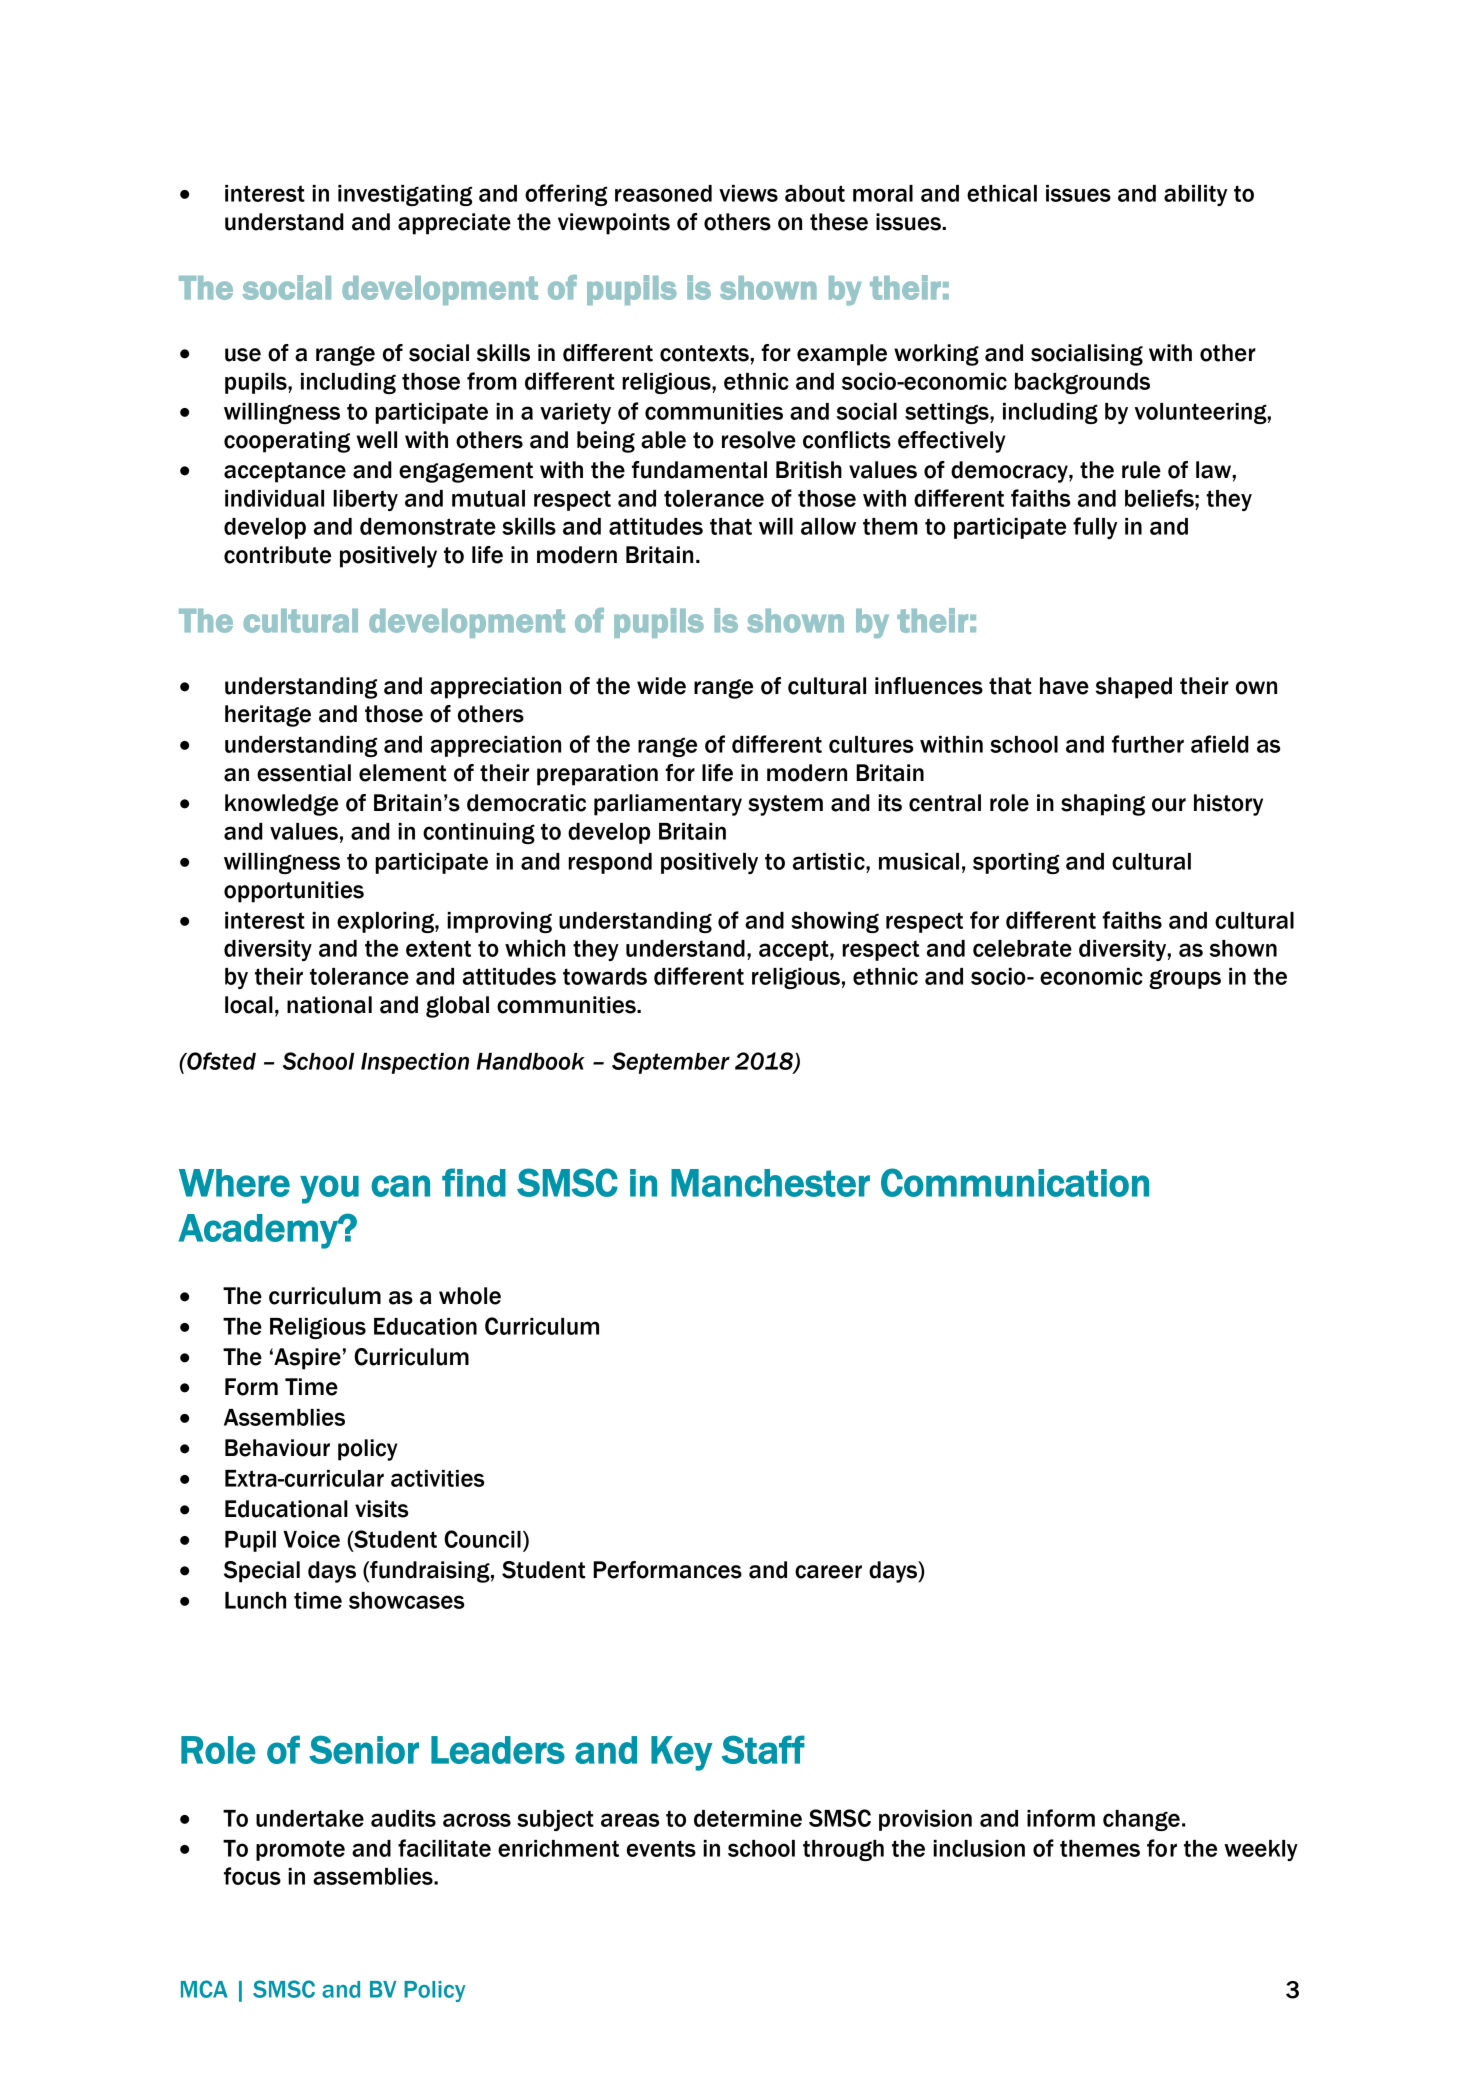 This screenshot has width=1479, height=2093. I want to click on events, so click(661, 1848).
